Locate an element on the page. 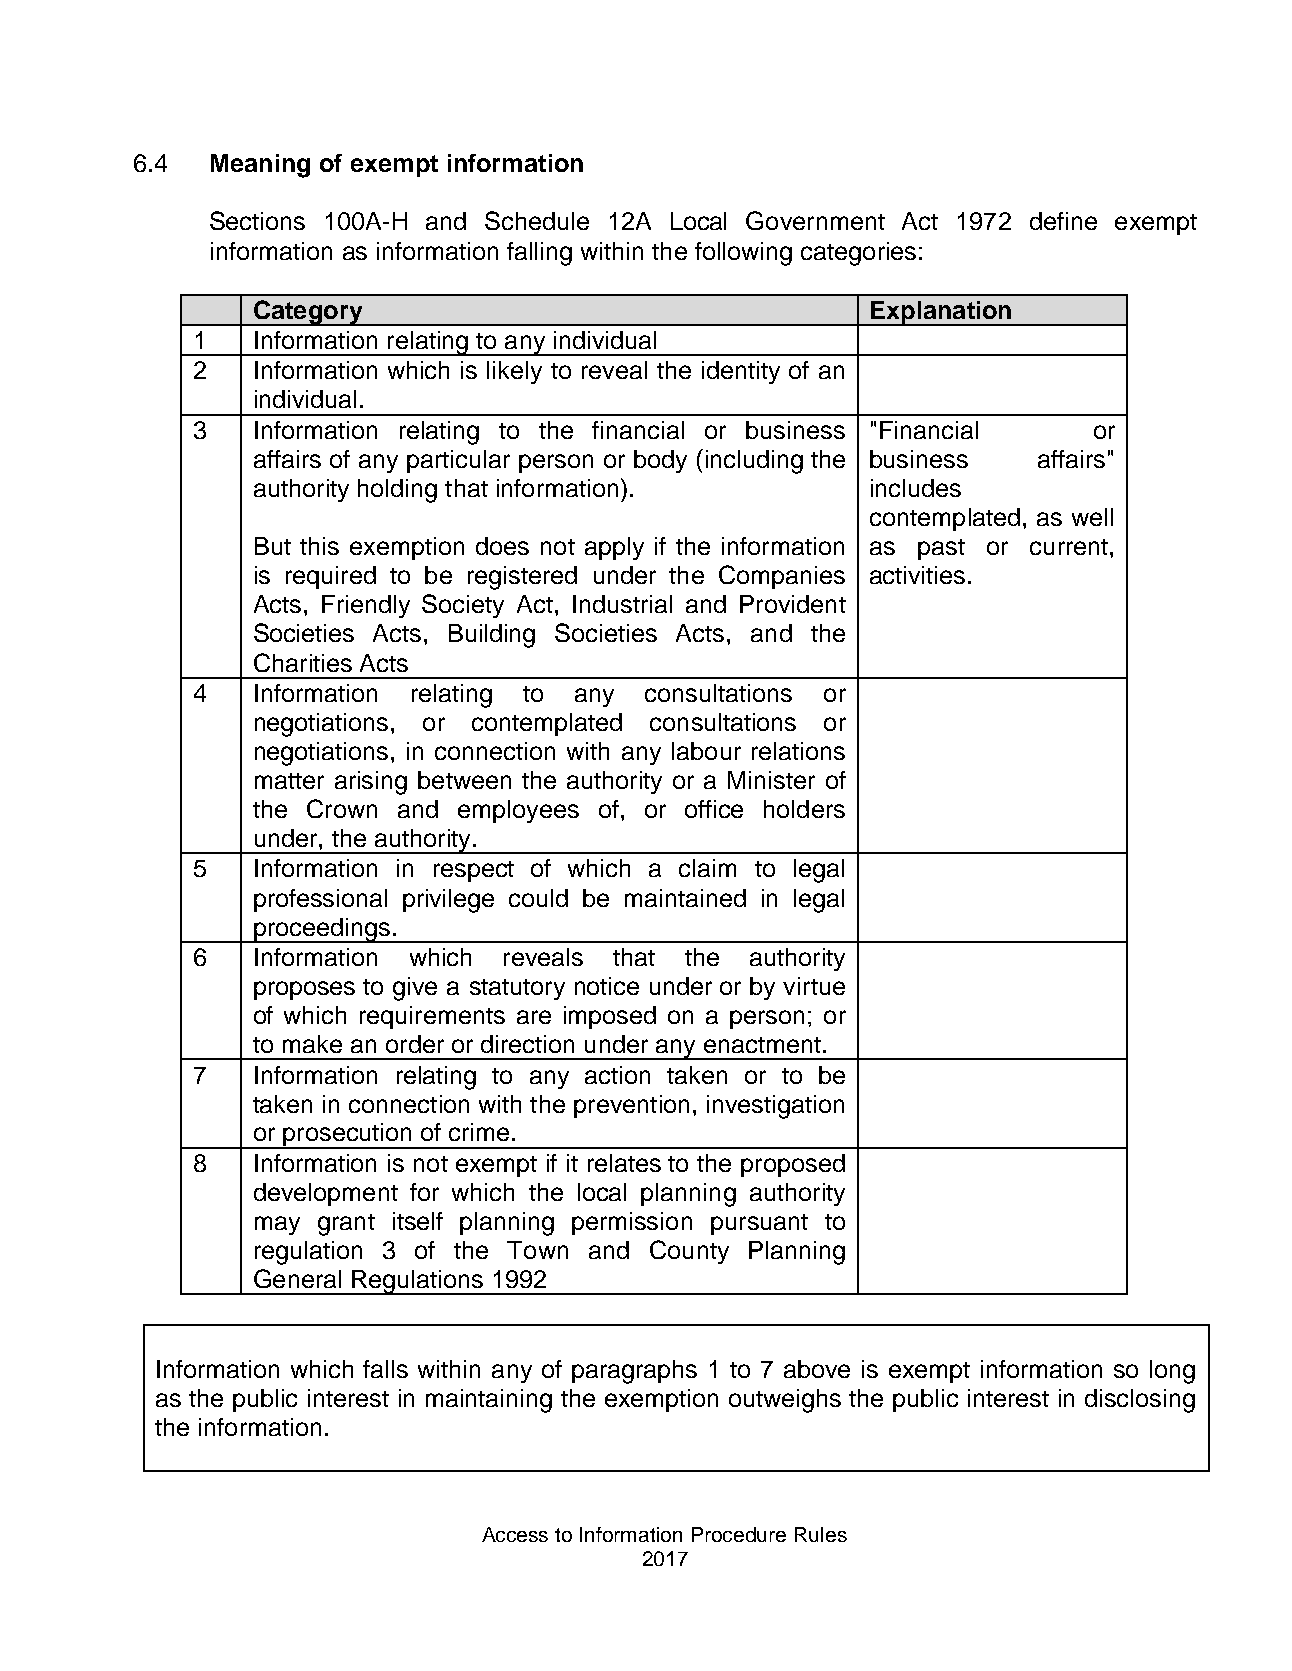 The image size is (1292, 1671). define is located at coordinates (1063, 221).
